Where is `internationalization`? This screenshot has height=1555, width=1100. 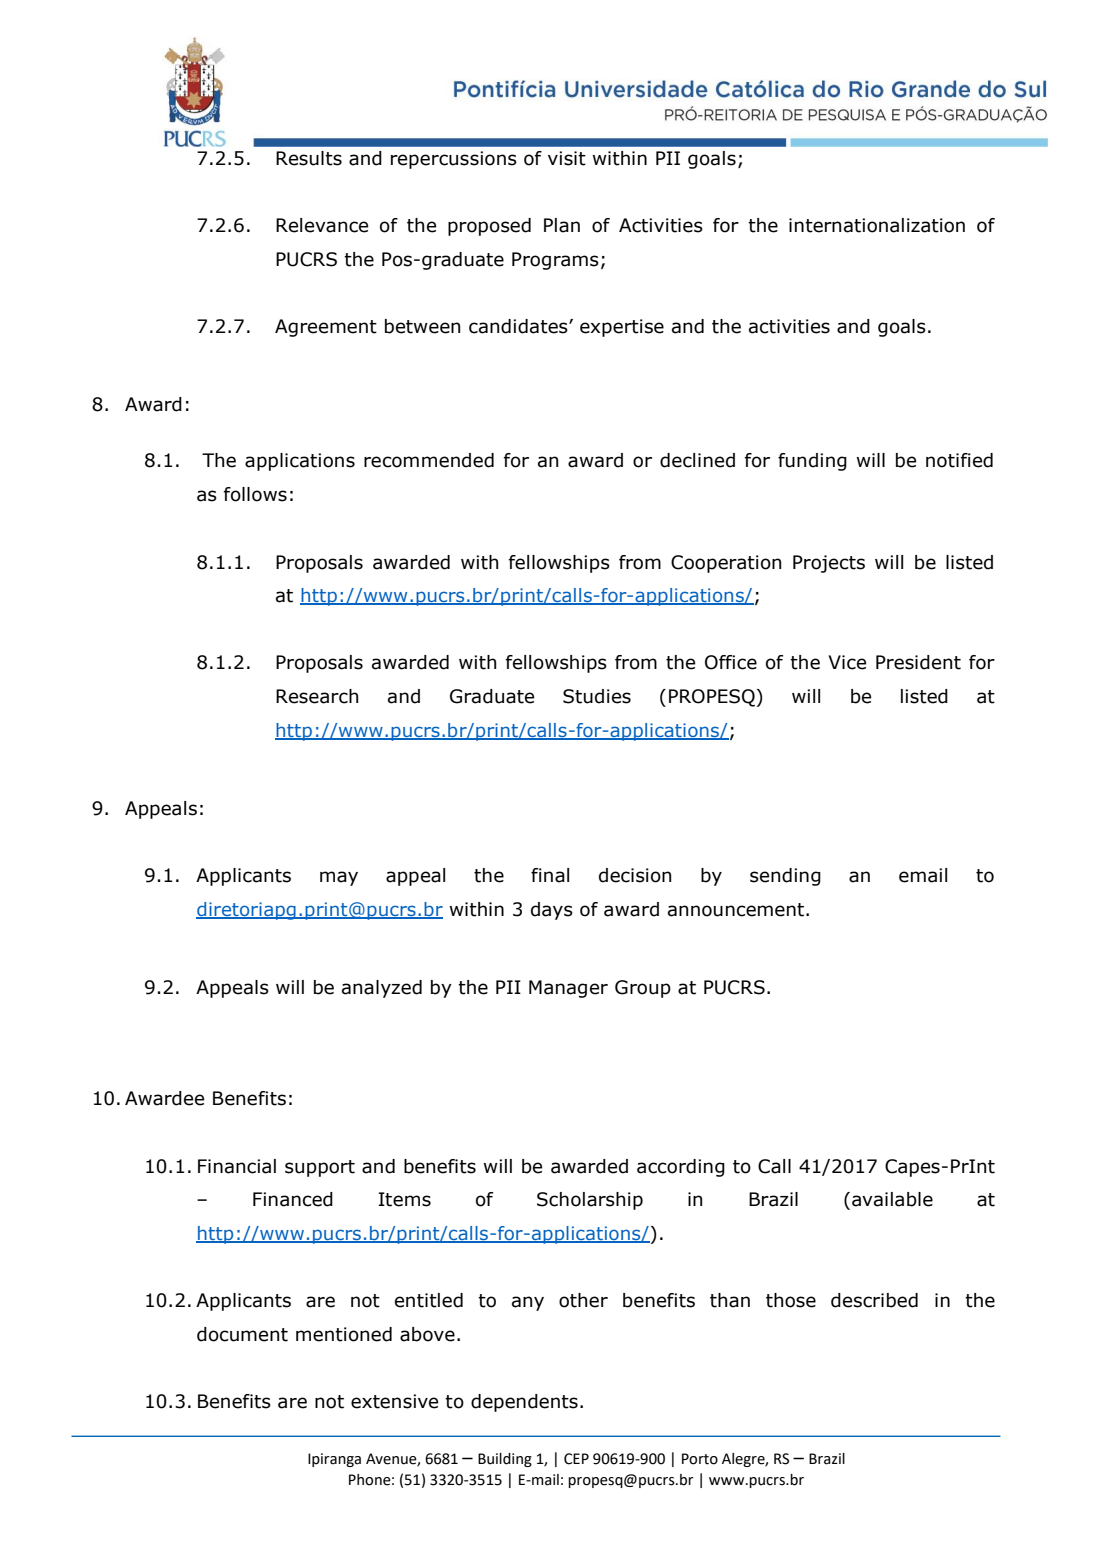
internationalization is located at coordinates (877, 225).
